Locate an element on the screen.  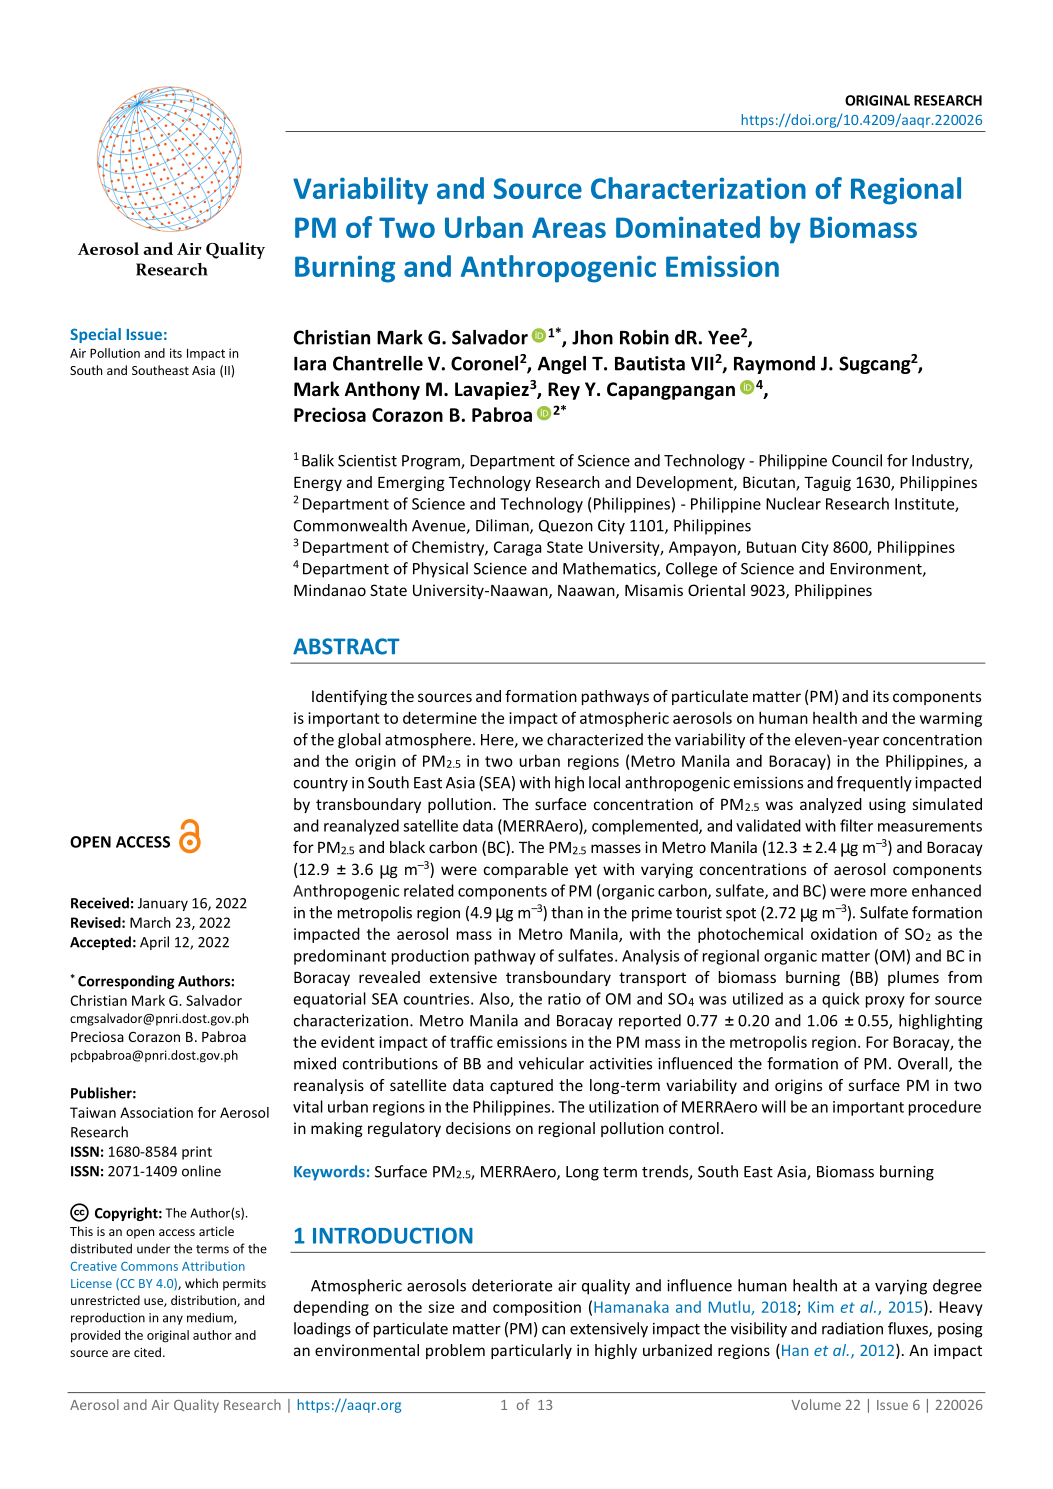
January is located at coordinates (163, 904).
